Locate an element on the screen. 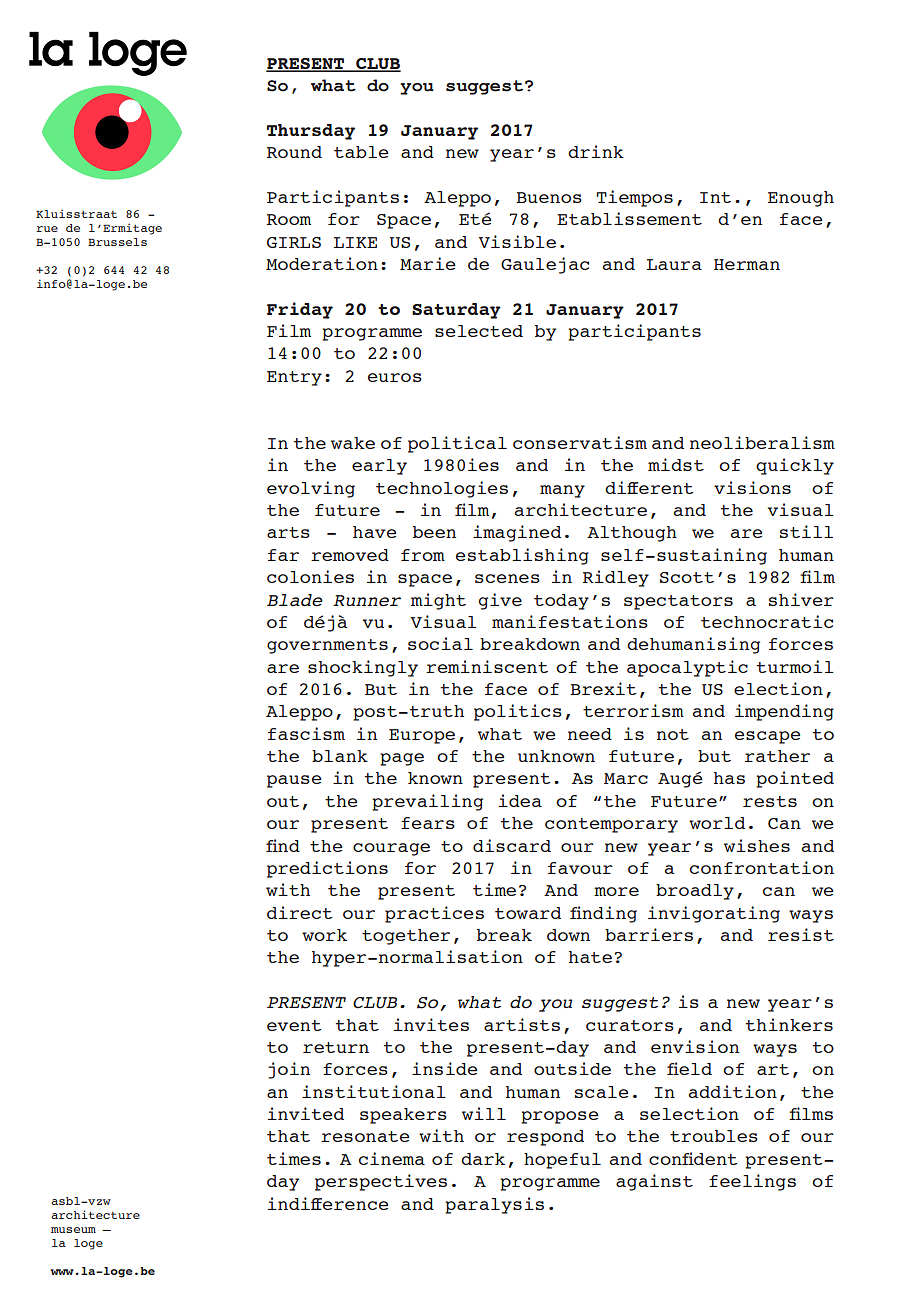 The image size is (924, 1308). Enough is located at coordinates (801, 199).
